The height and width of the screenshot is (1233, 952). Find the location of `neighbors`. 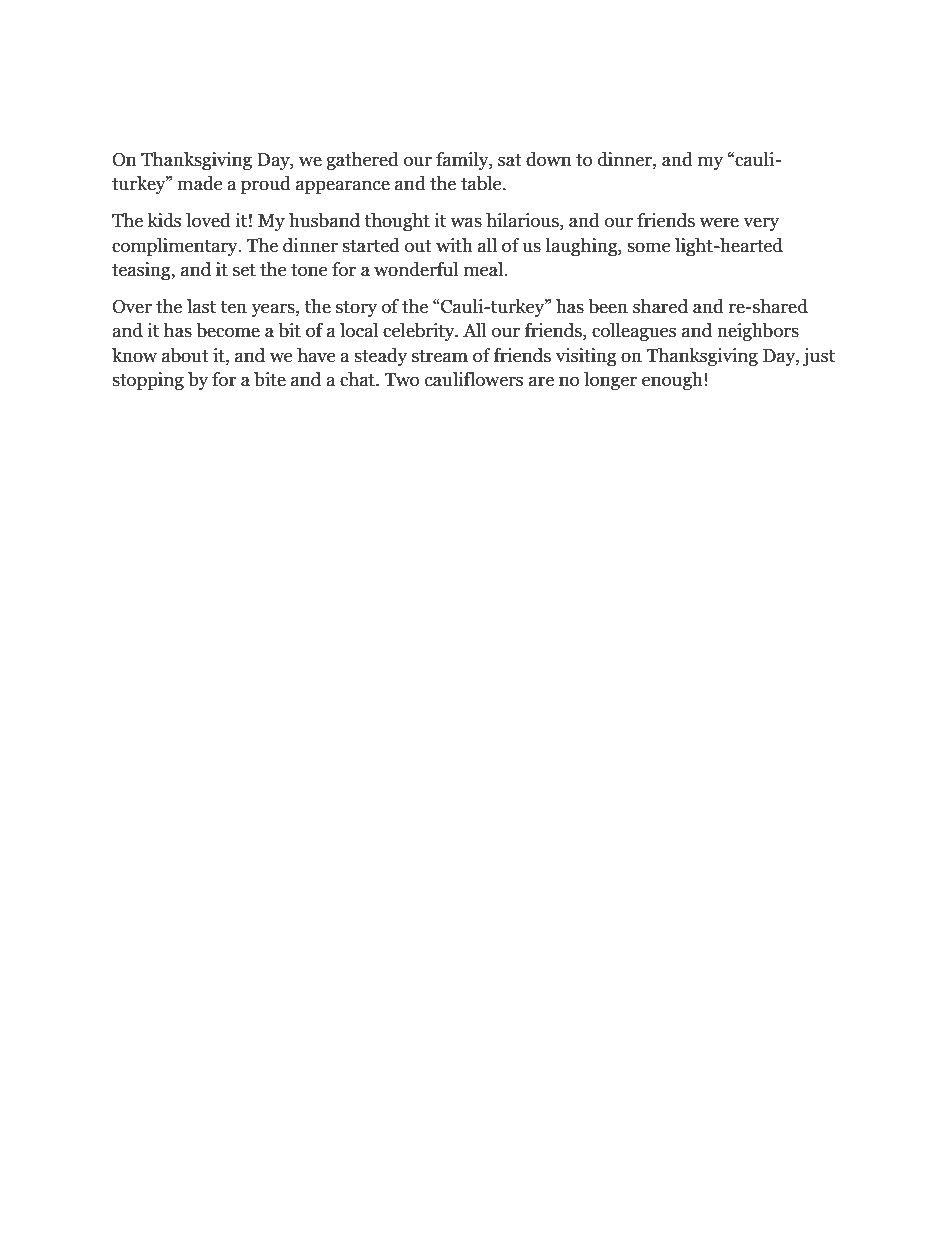

neighbors is located at coordinates (758, 332).
